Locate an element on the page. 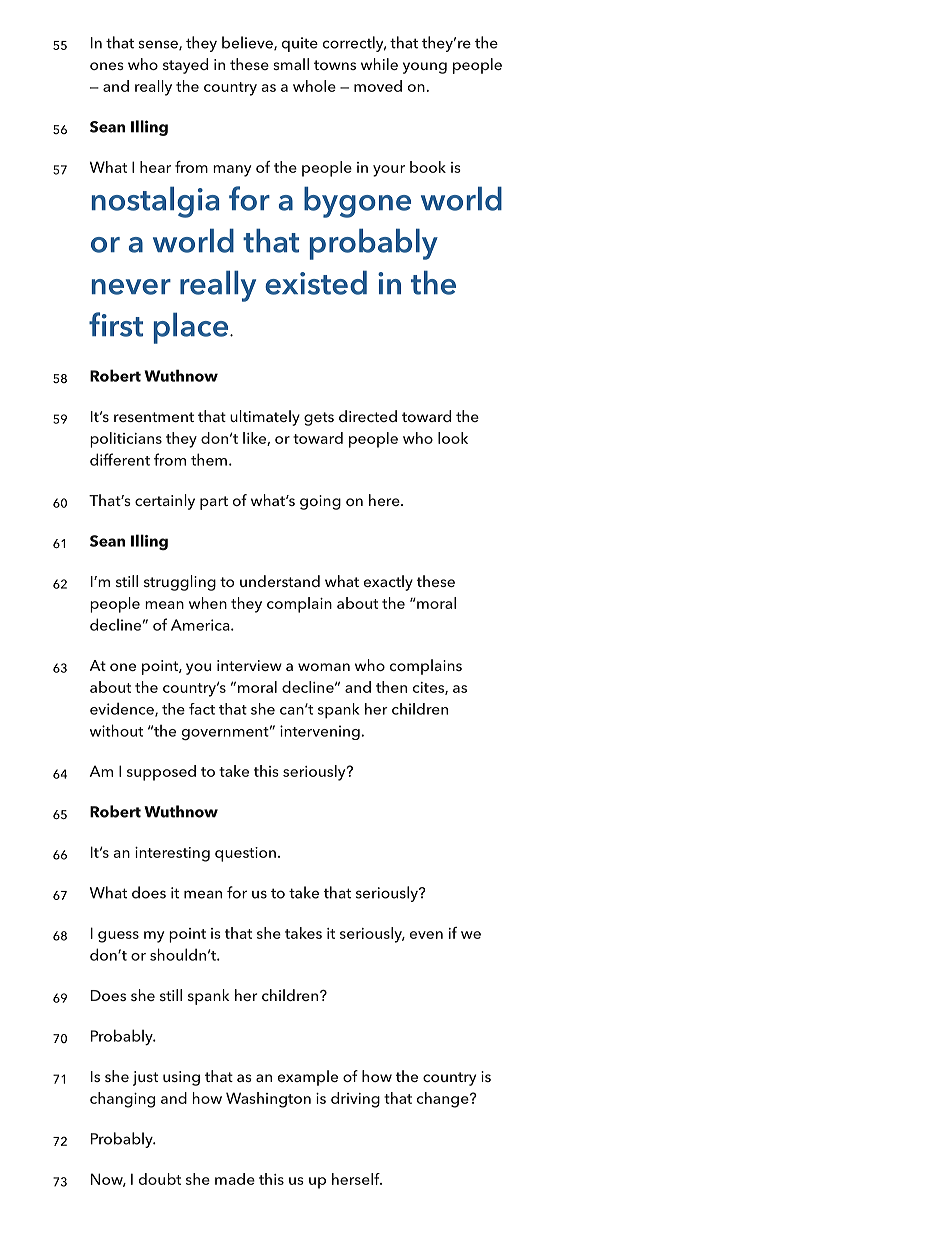 The image size is (952, 1233). understand is located at coordinates (280, 581).
